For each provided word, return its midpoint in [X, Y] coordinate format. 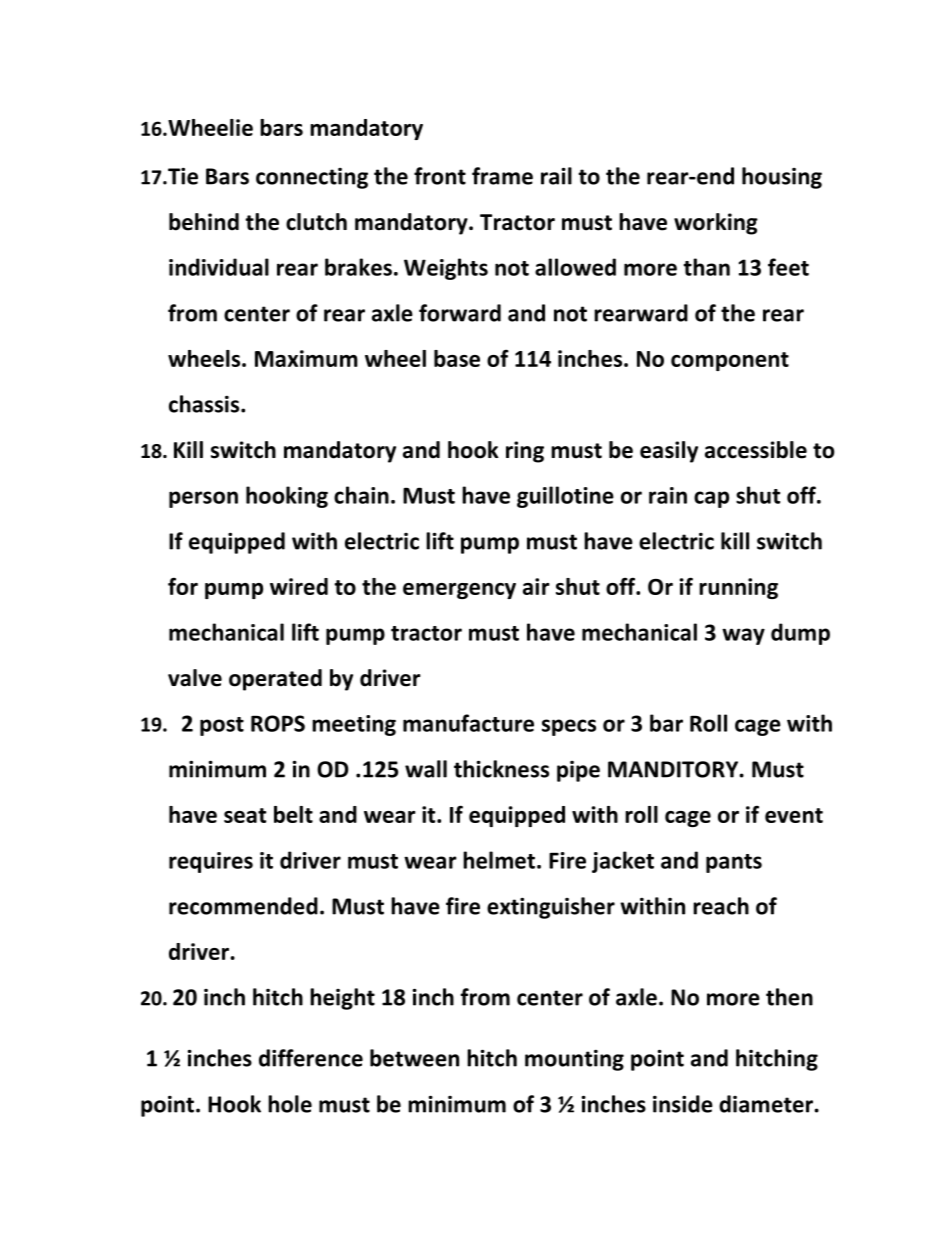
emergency [459, 591]
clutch [316, 222]
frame [502, 176]
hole [290, 1104]
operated [275, 680]
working [716, 224]
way [743, 636]
